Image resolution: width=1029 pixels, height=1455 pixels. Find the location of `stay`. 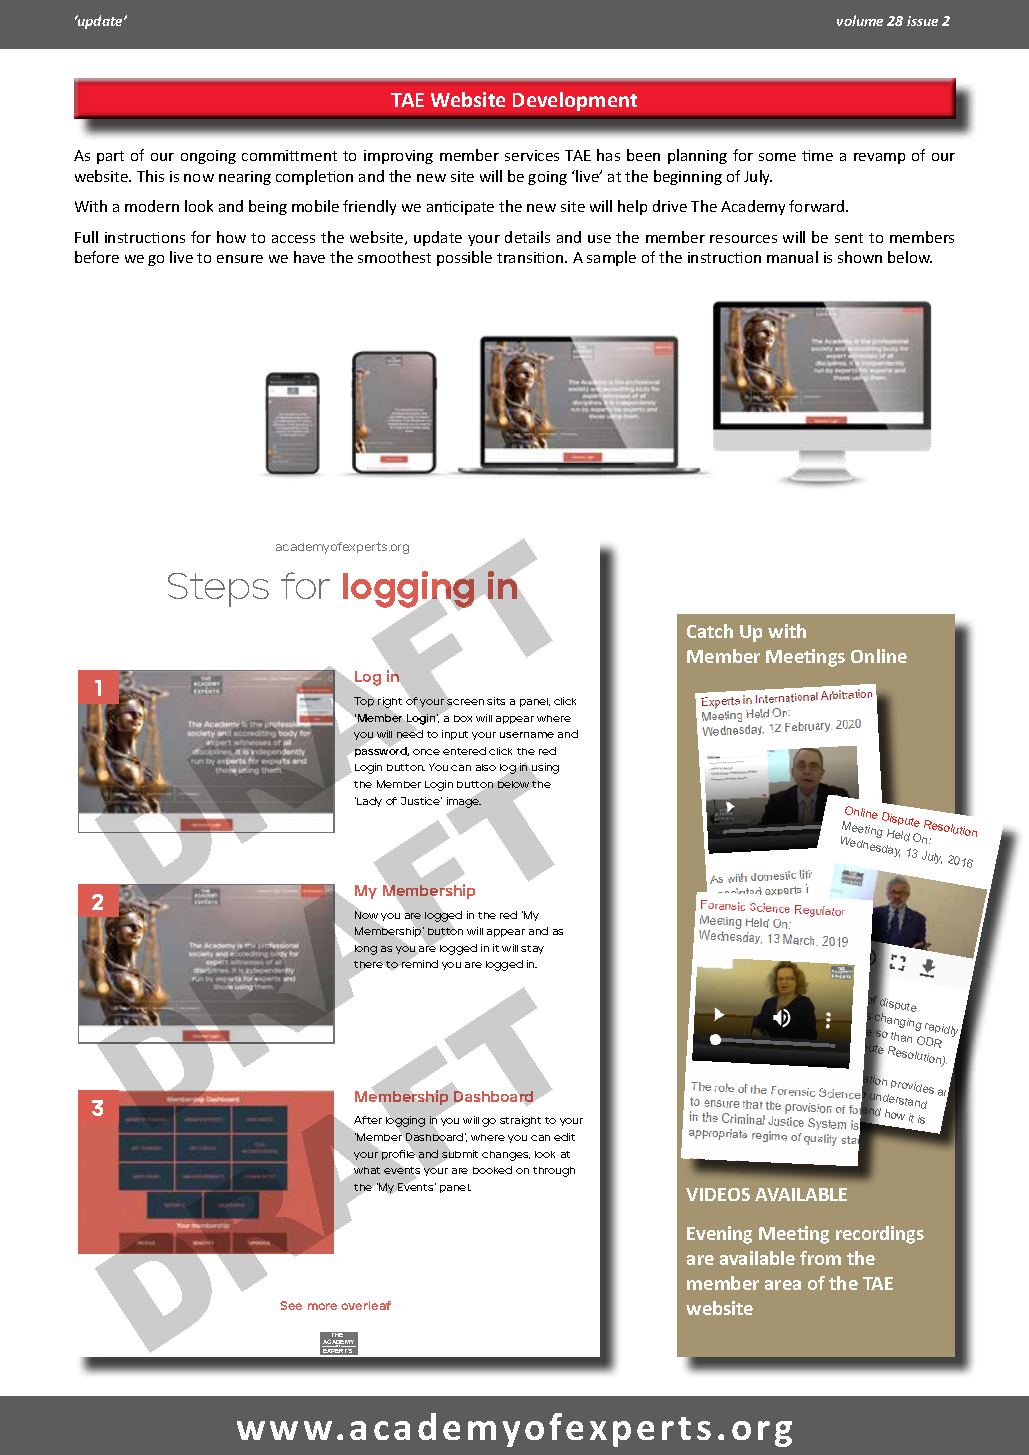

stay is located at coordinates (532, 949).
